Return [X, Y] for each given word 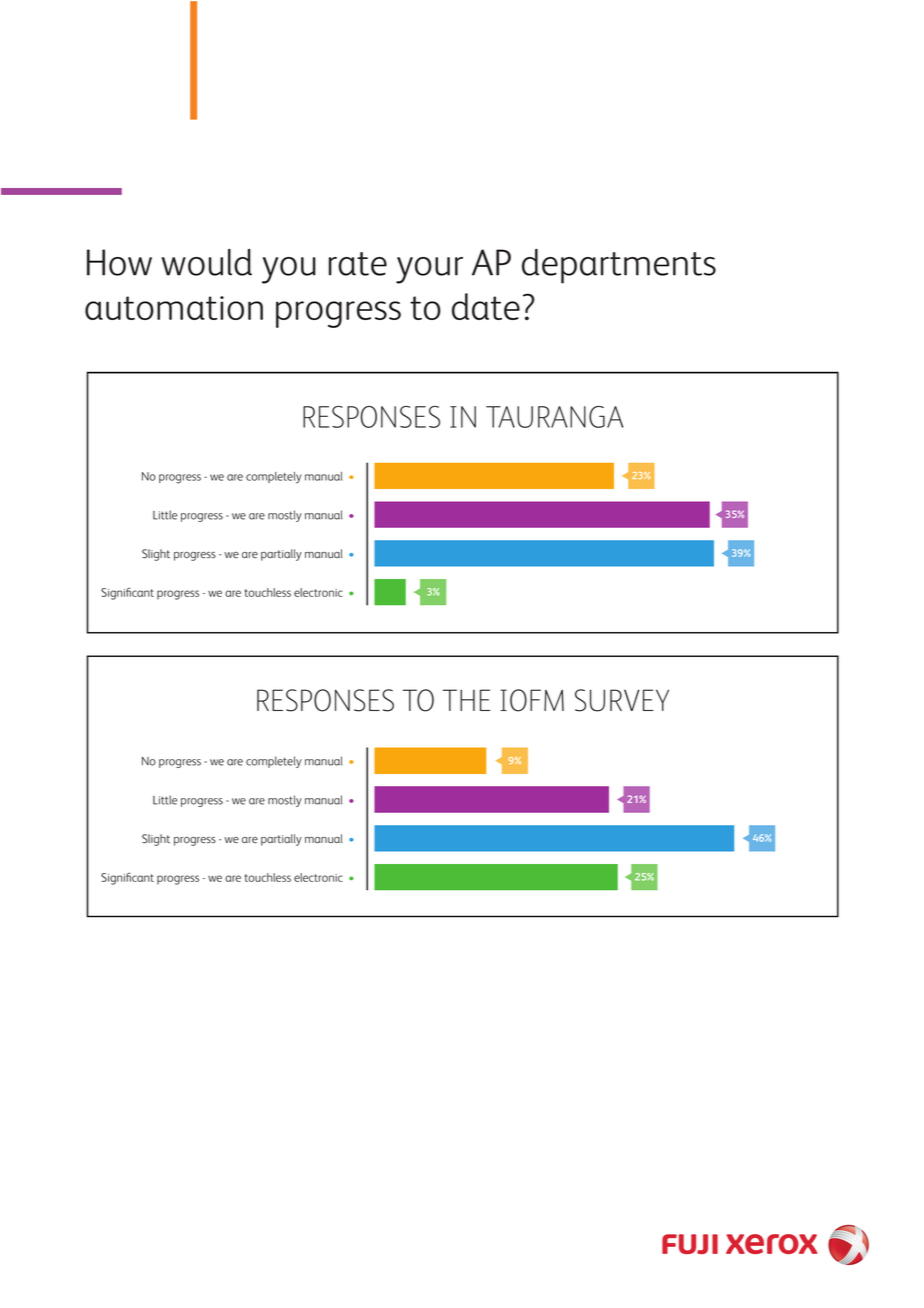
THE [466, 700]
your [429, 270]
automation [174, 308]
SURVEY [622, 700]
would [207, 262]
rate [358, 264]
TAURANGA [554, 417]
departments [619, 266]
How [119, 262]
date [486, 306]
